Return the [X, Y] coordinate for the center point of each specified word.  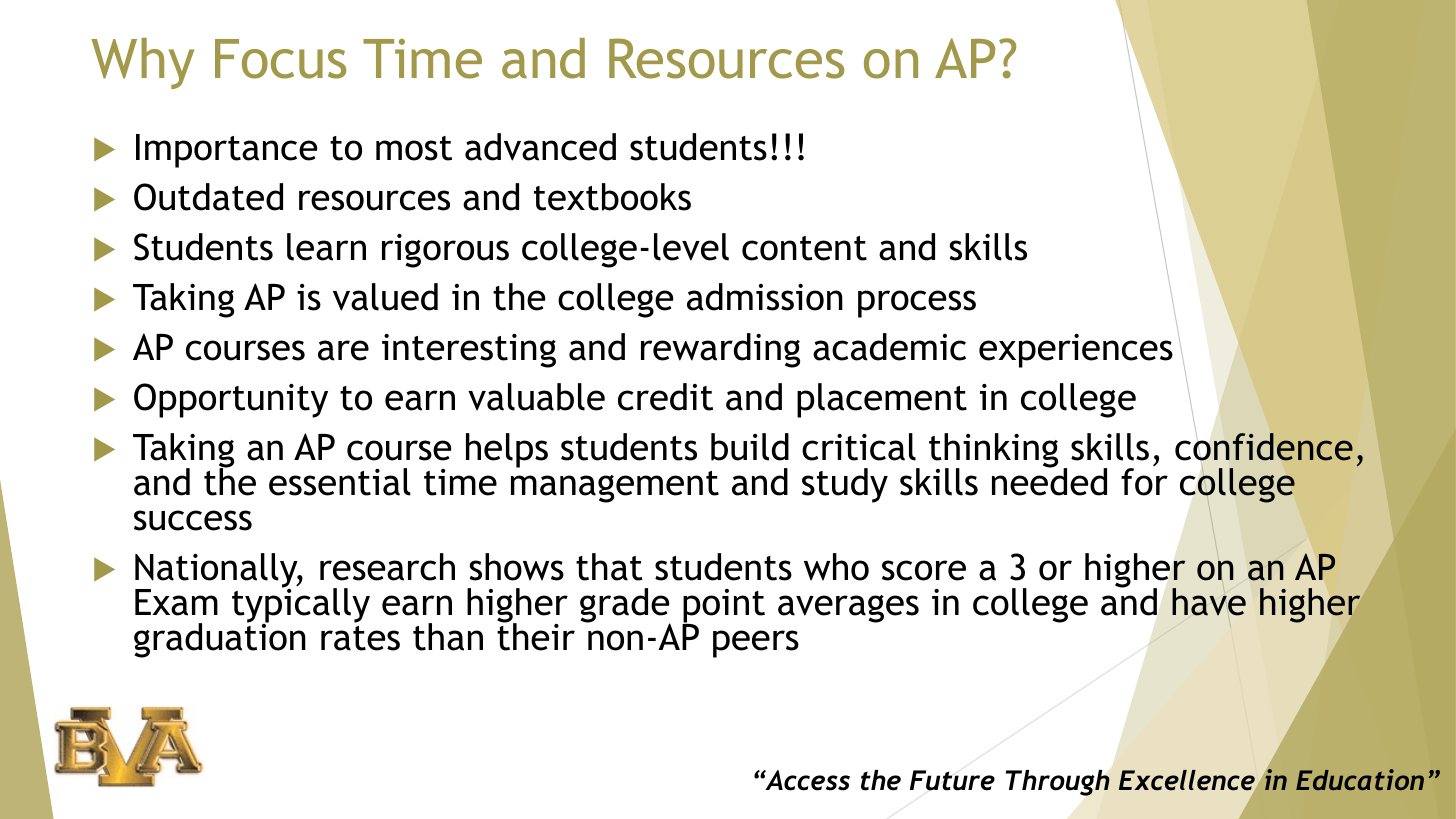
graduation [220, 639]
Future [952, 780]
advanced [540, 147]
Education [1360, 779]
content [804, 248]
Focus [280, 59]
